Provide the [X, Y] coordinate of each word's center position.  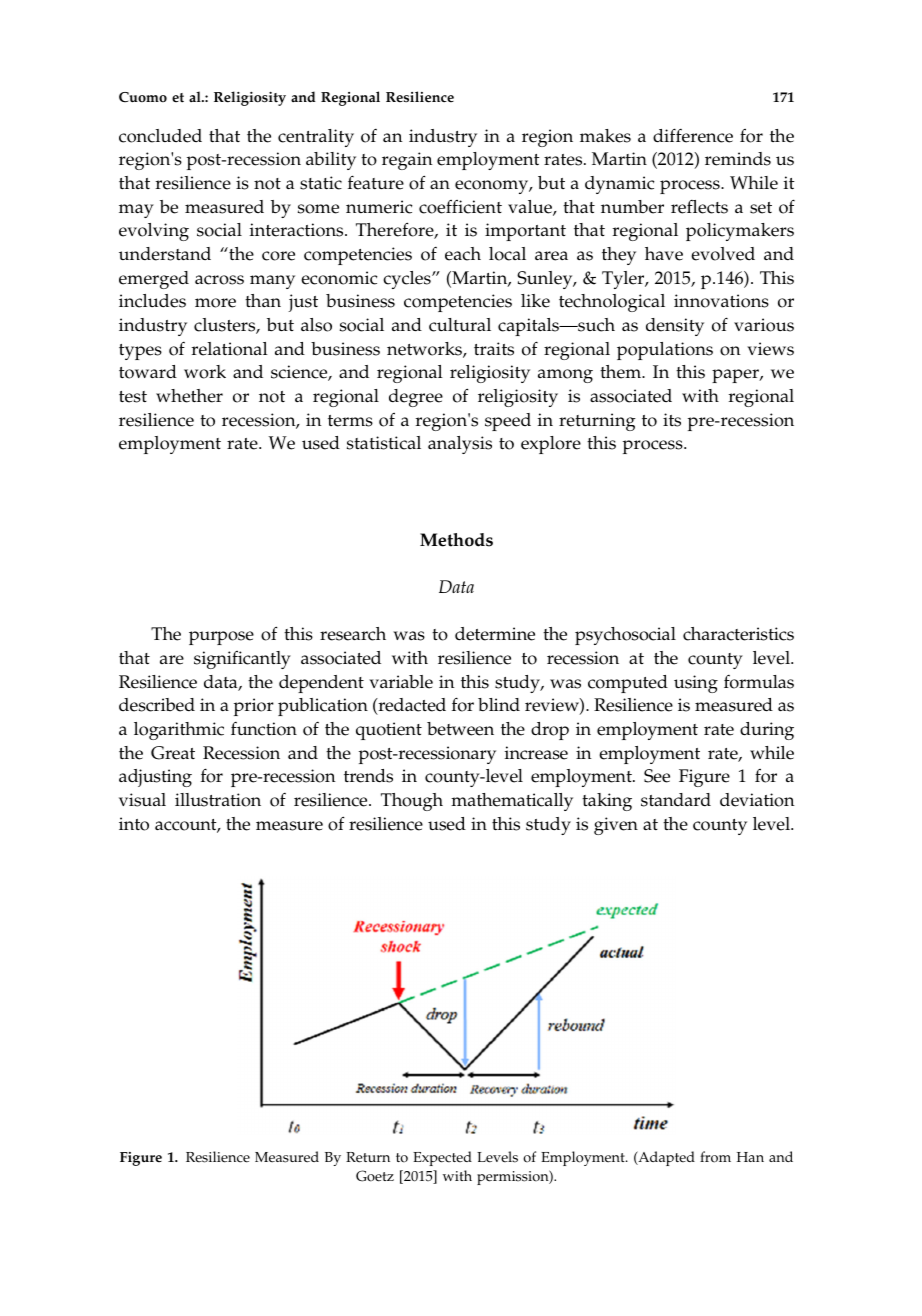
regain [407, 161]
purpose [221, 638]
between [460, 729]
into [134, 824]
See [657, 776]
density [675, 327]
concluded [160, 136]
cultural [460, 325]
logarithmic [179, 731]
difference [693, 135]
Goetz [375, 1176]
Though [412, 802]
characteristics [738, 634]
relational [230, 349]
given [616, 826]
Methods [456, 540]
